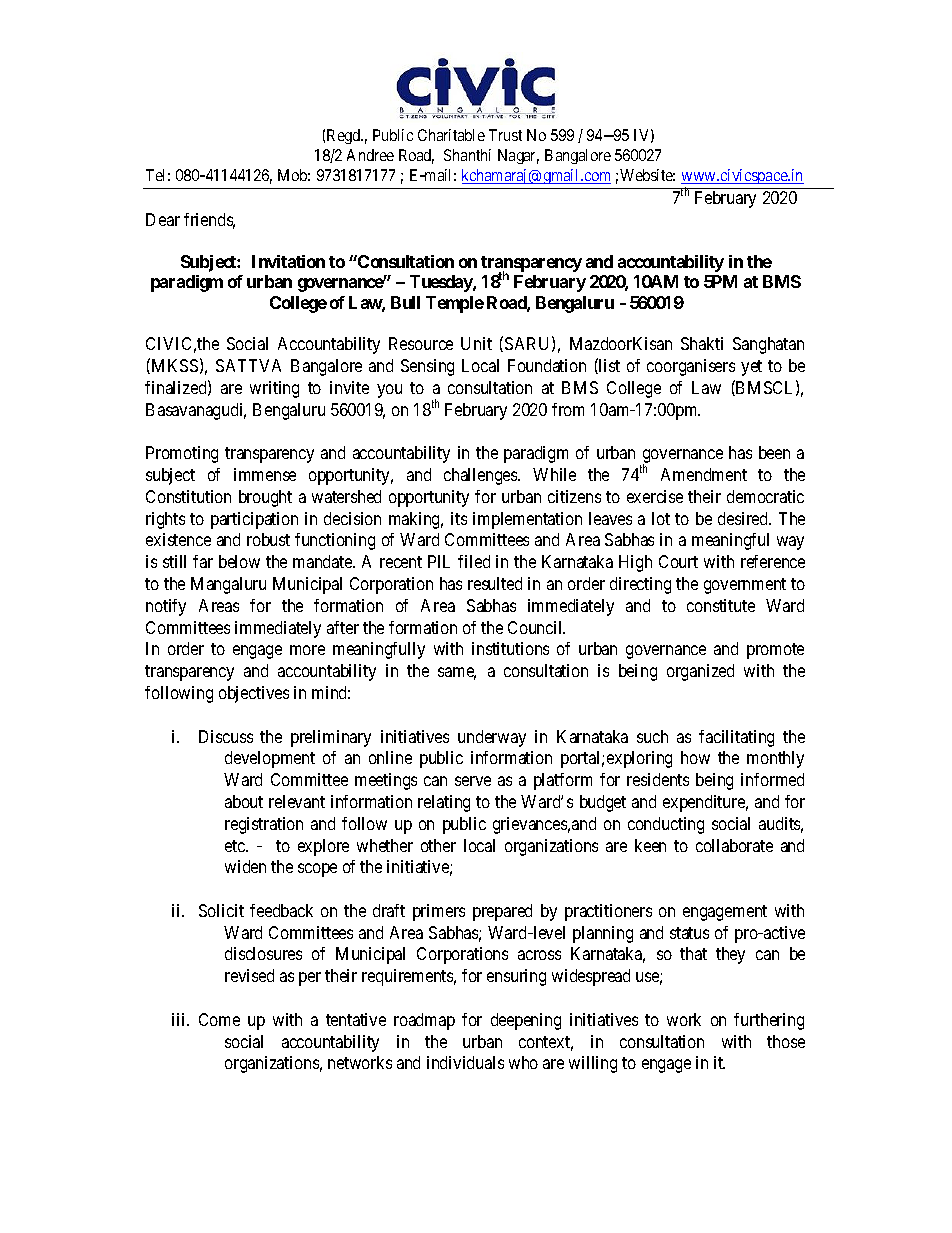  Describe the element at coordinates (451, 135) in the image. I see `Charitable` at that location.
